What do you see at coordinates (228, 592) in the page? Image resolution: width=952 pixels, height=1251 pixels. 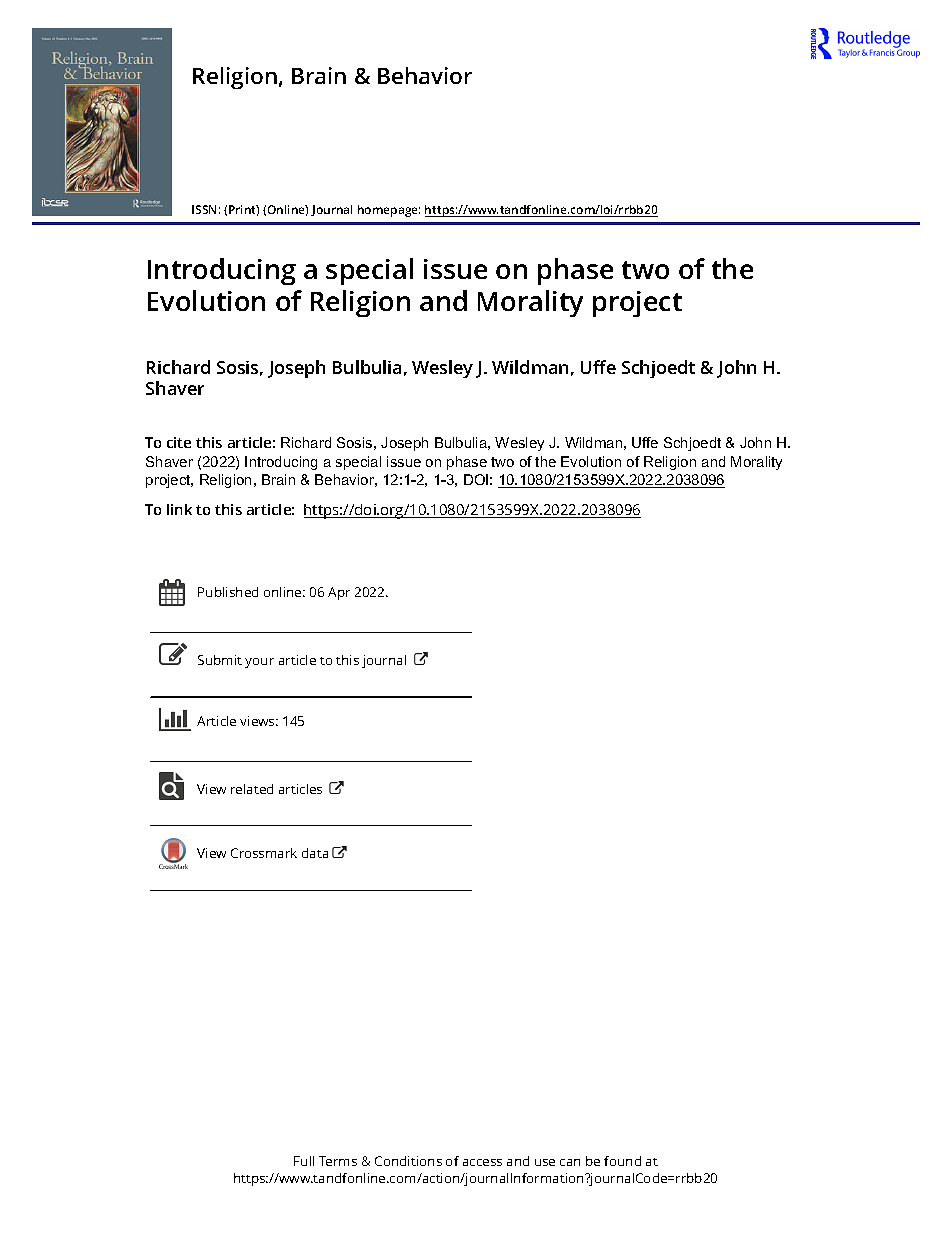 I see `Published` at bounding box center [228, 592].
